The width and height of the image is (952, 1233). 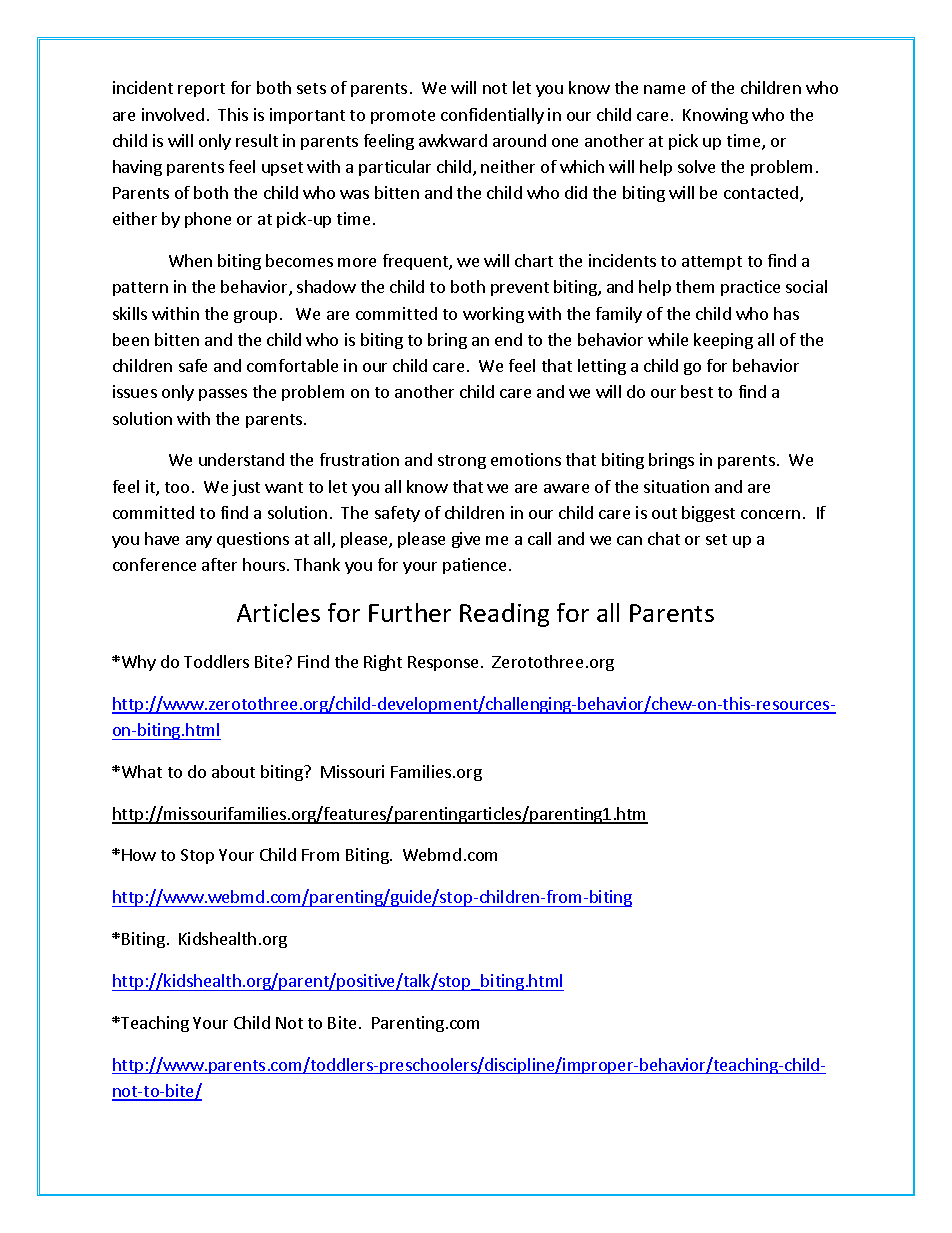 I want to click on situation, so click(x=676, y=486).
